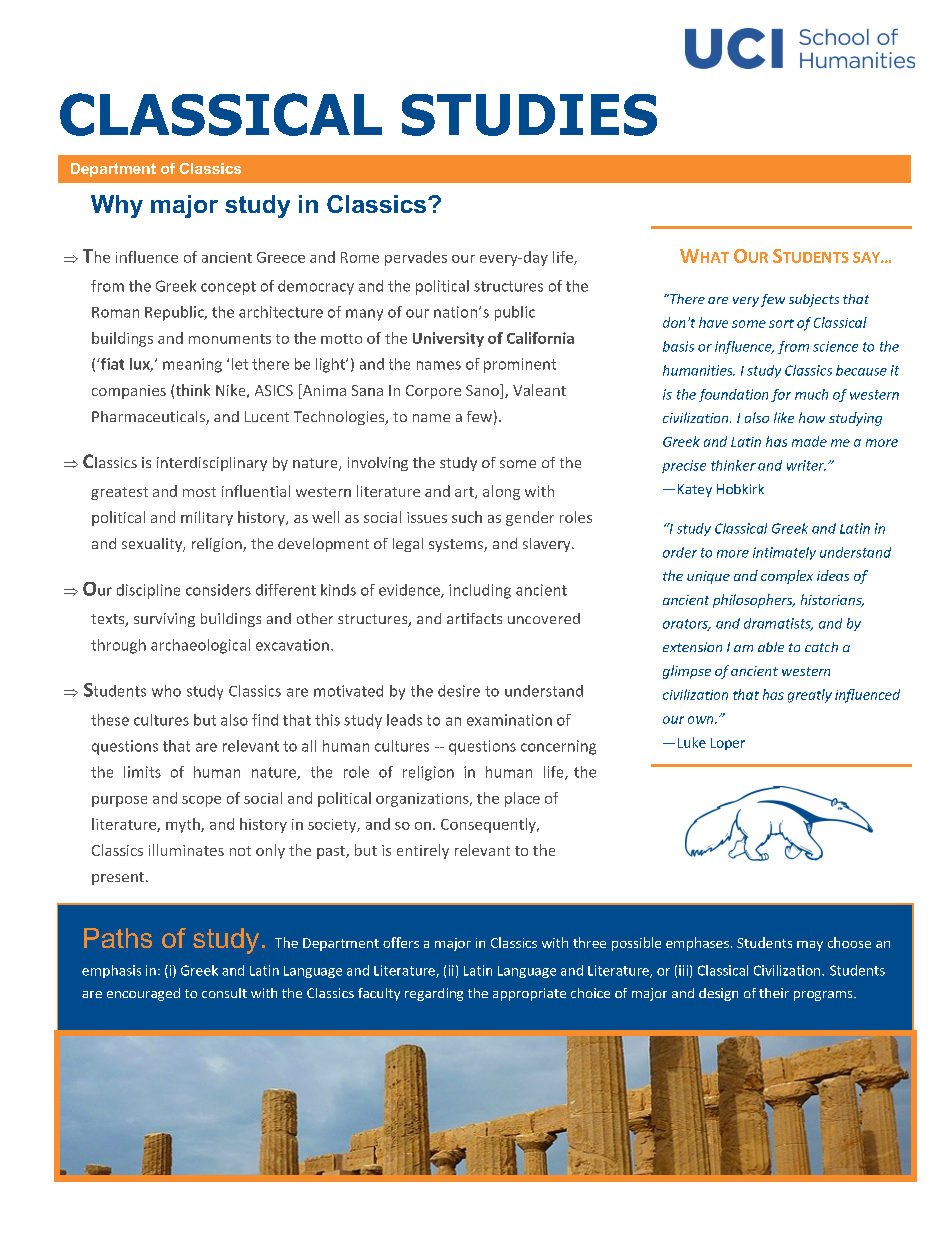 The width and height of the screenshot is (952, 1233). What do you see at coordinates (529, 115) in the screenshot?
I see `STUDIES` at bounding box center [529, 115].
